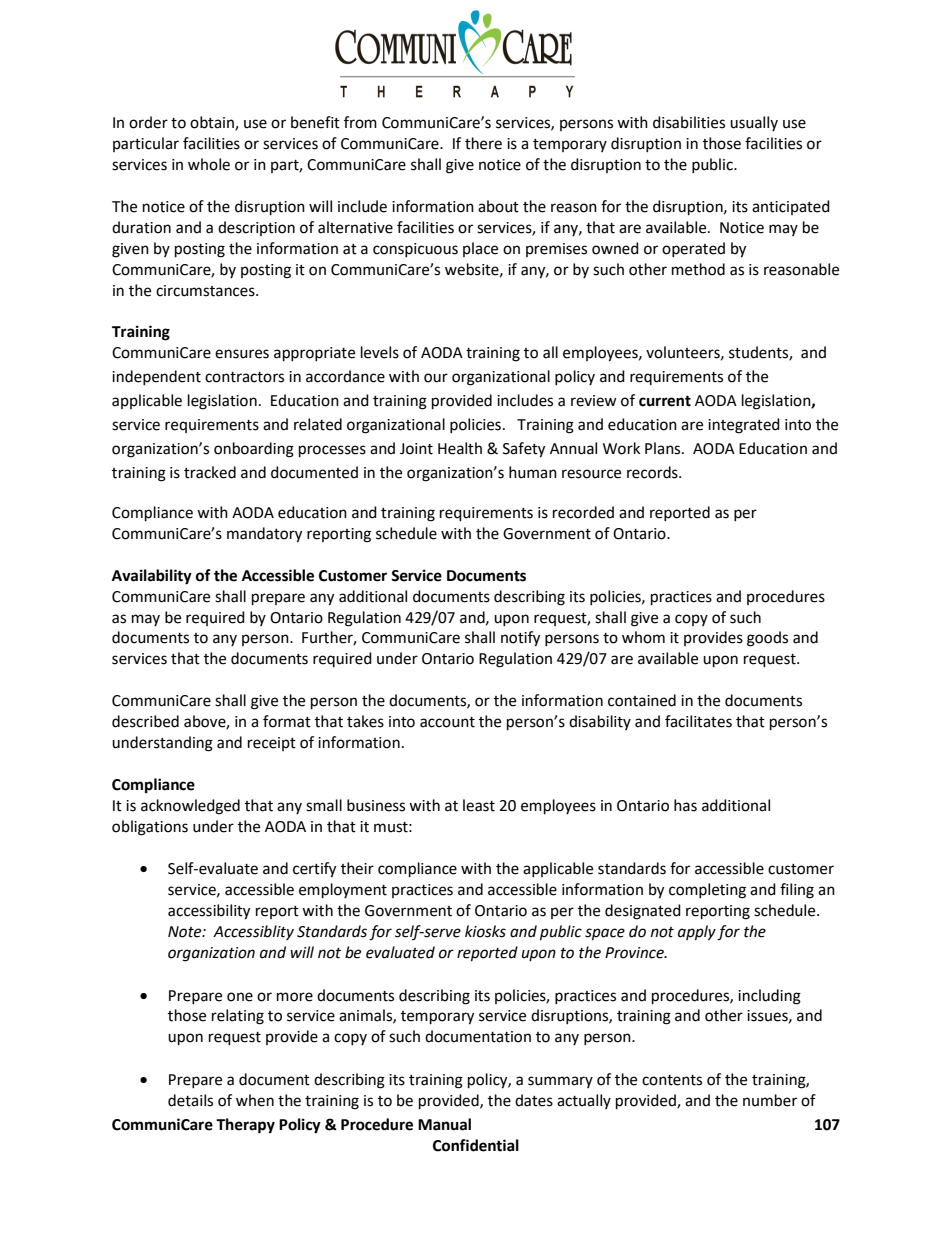 The height and width of the document is (1233, 952). What do you see at coordinates (152, 577) in the document?
I see `Availability` at bounding box center [152, 577].
